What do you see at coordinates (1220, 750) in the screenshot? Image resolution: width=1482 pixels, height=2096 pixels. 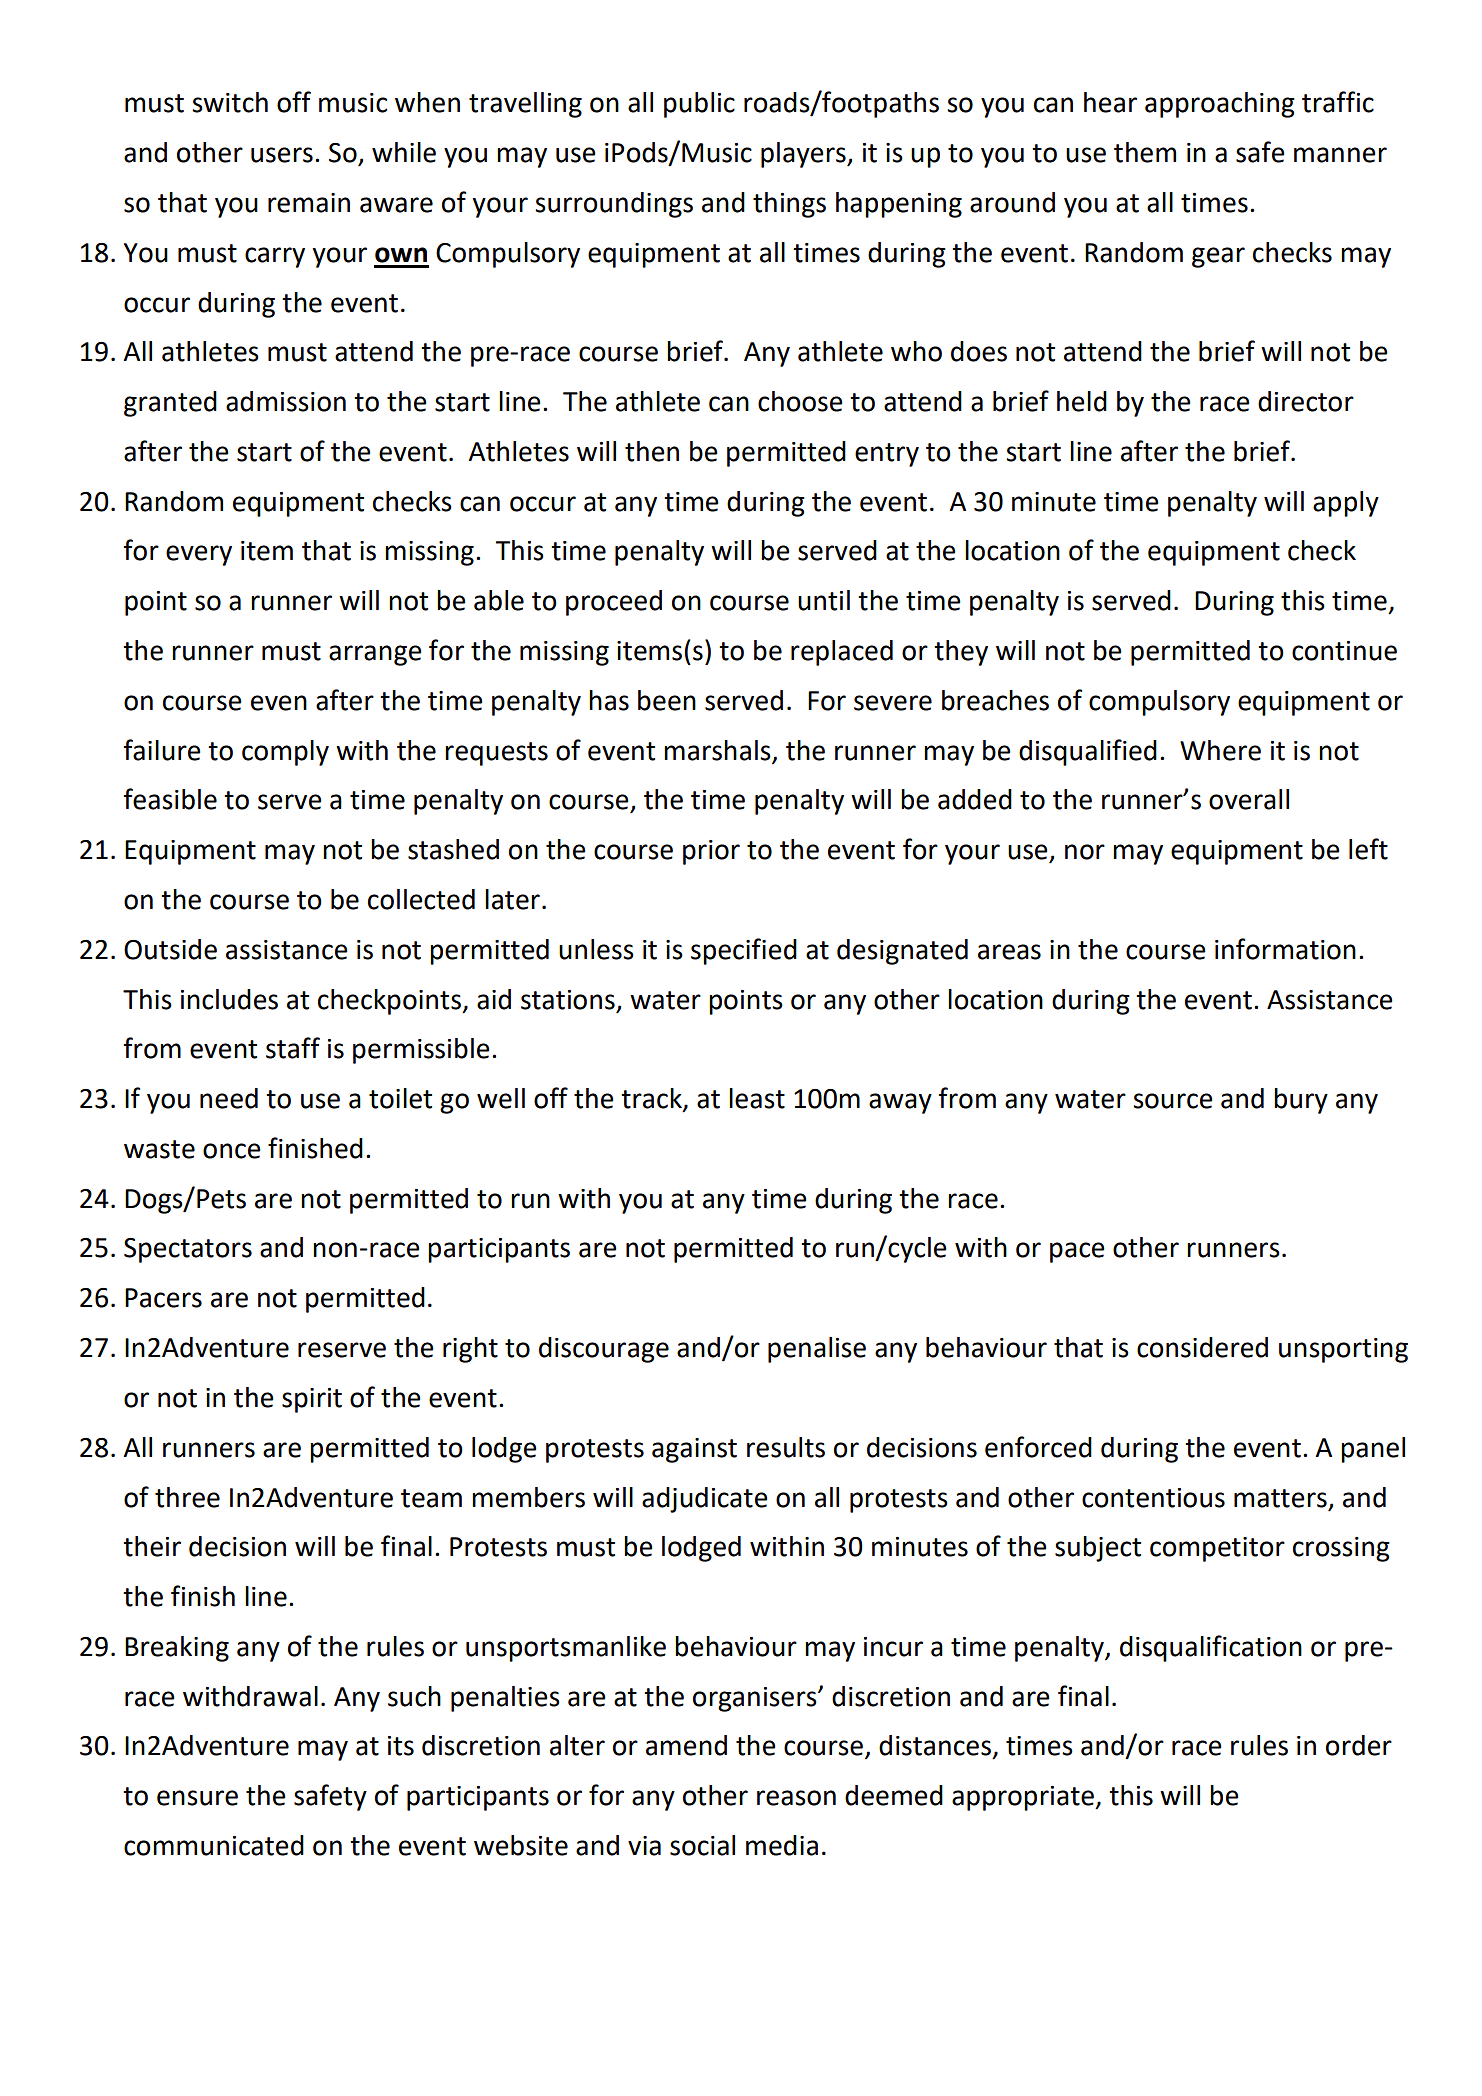 I see `Where` at bounding box center [1220, 750].
